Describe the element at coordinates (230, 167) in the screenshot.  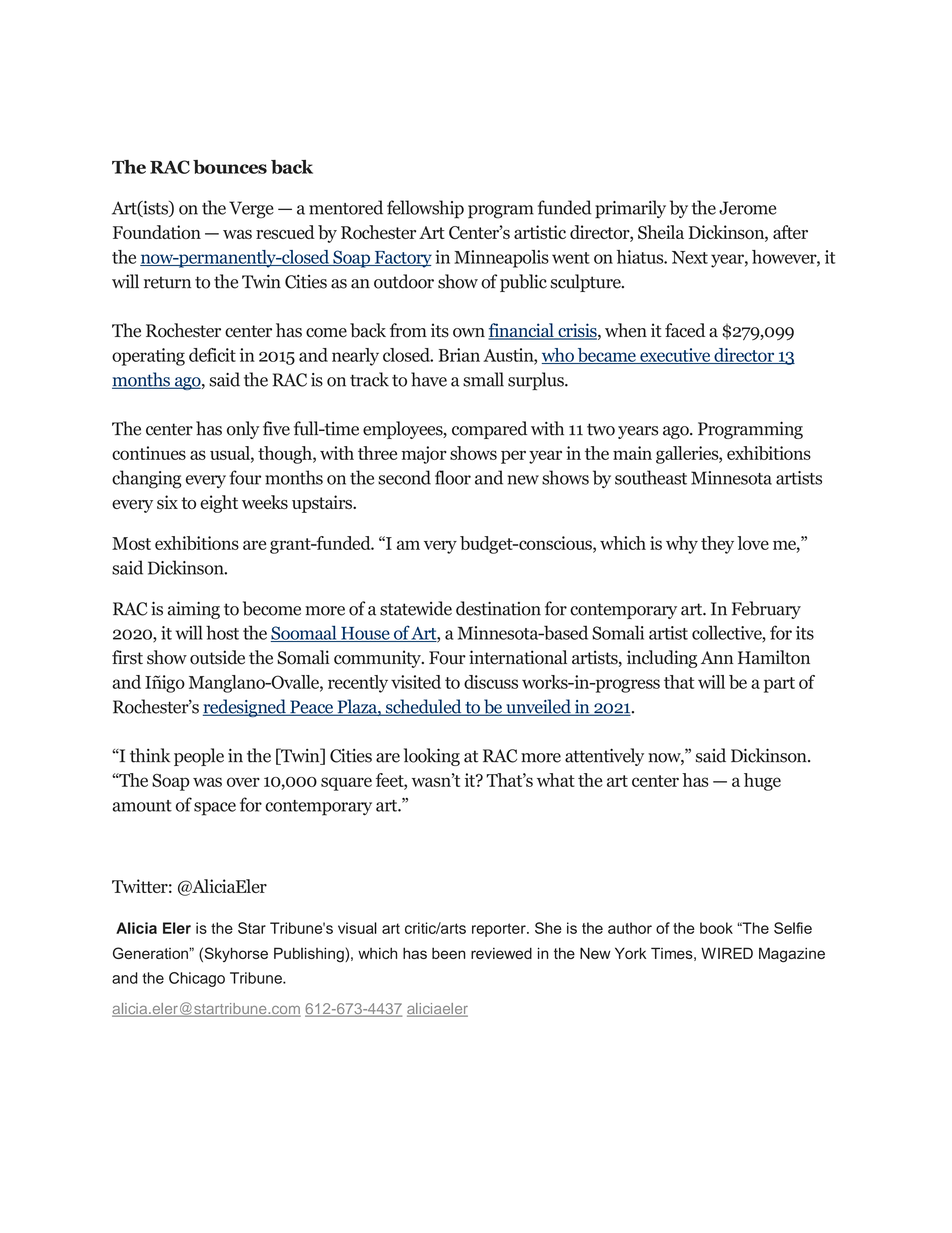
I see `bounces` at that location.
